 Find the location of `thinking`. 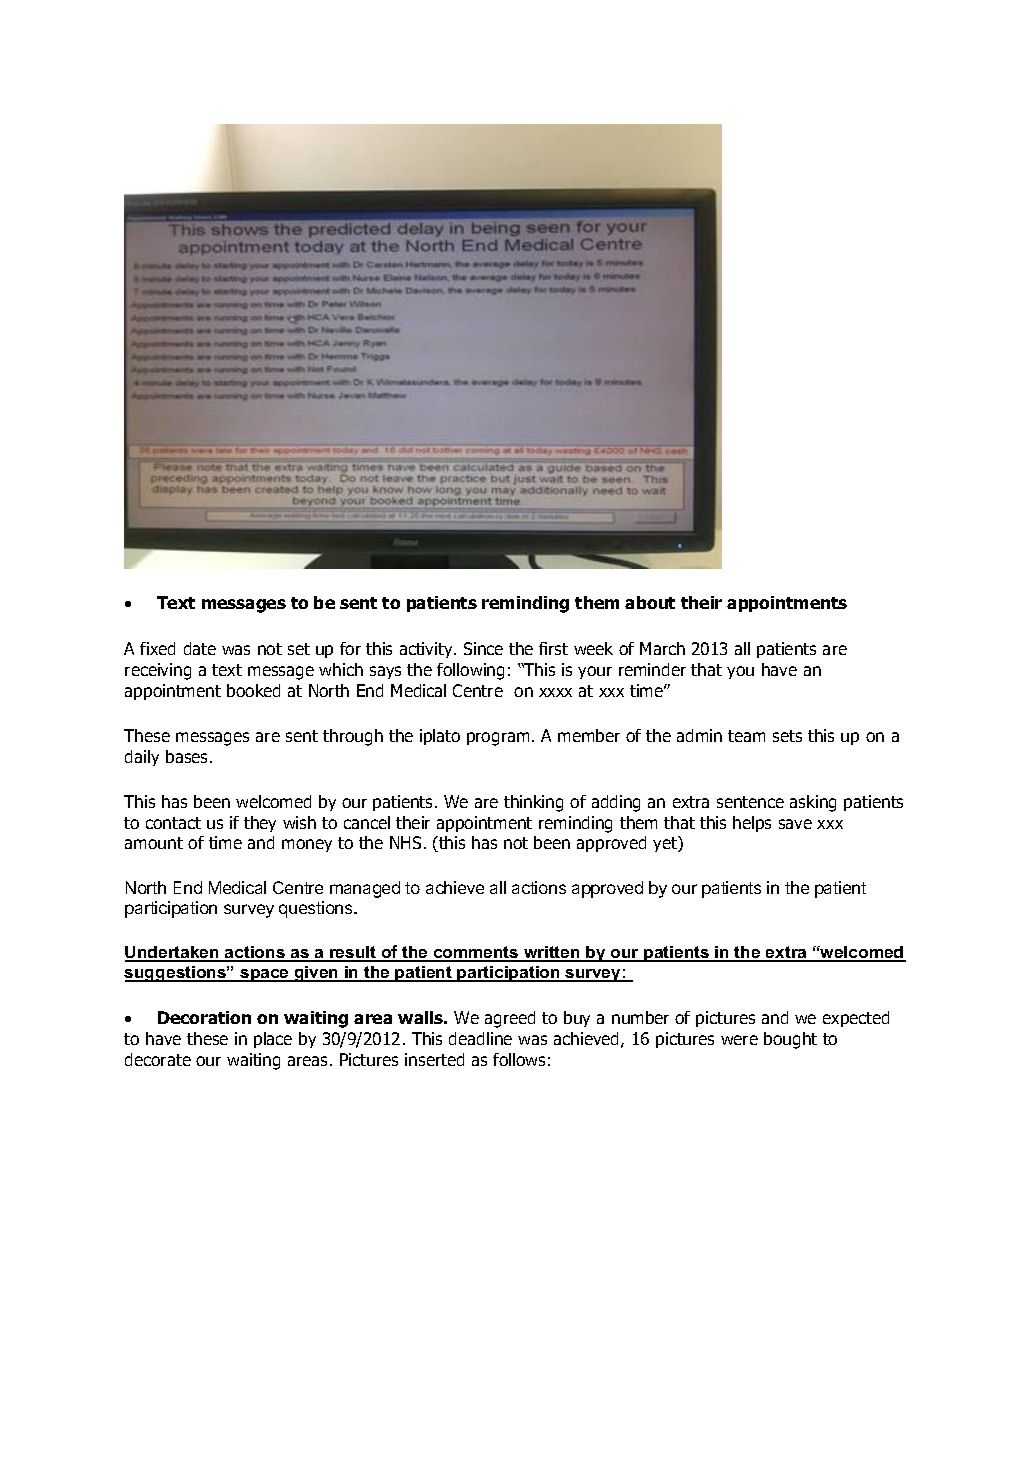

thinking is located at coordinates (533, 803).
